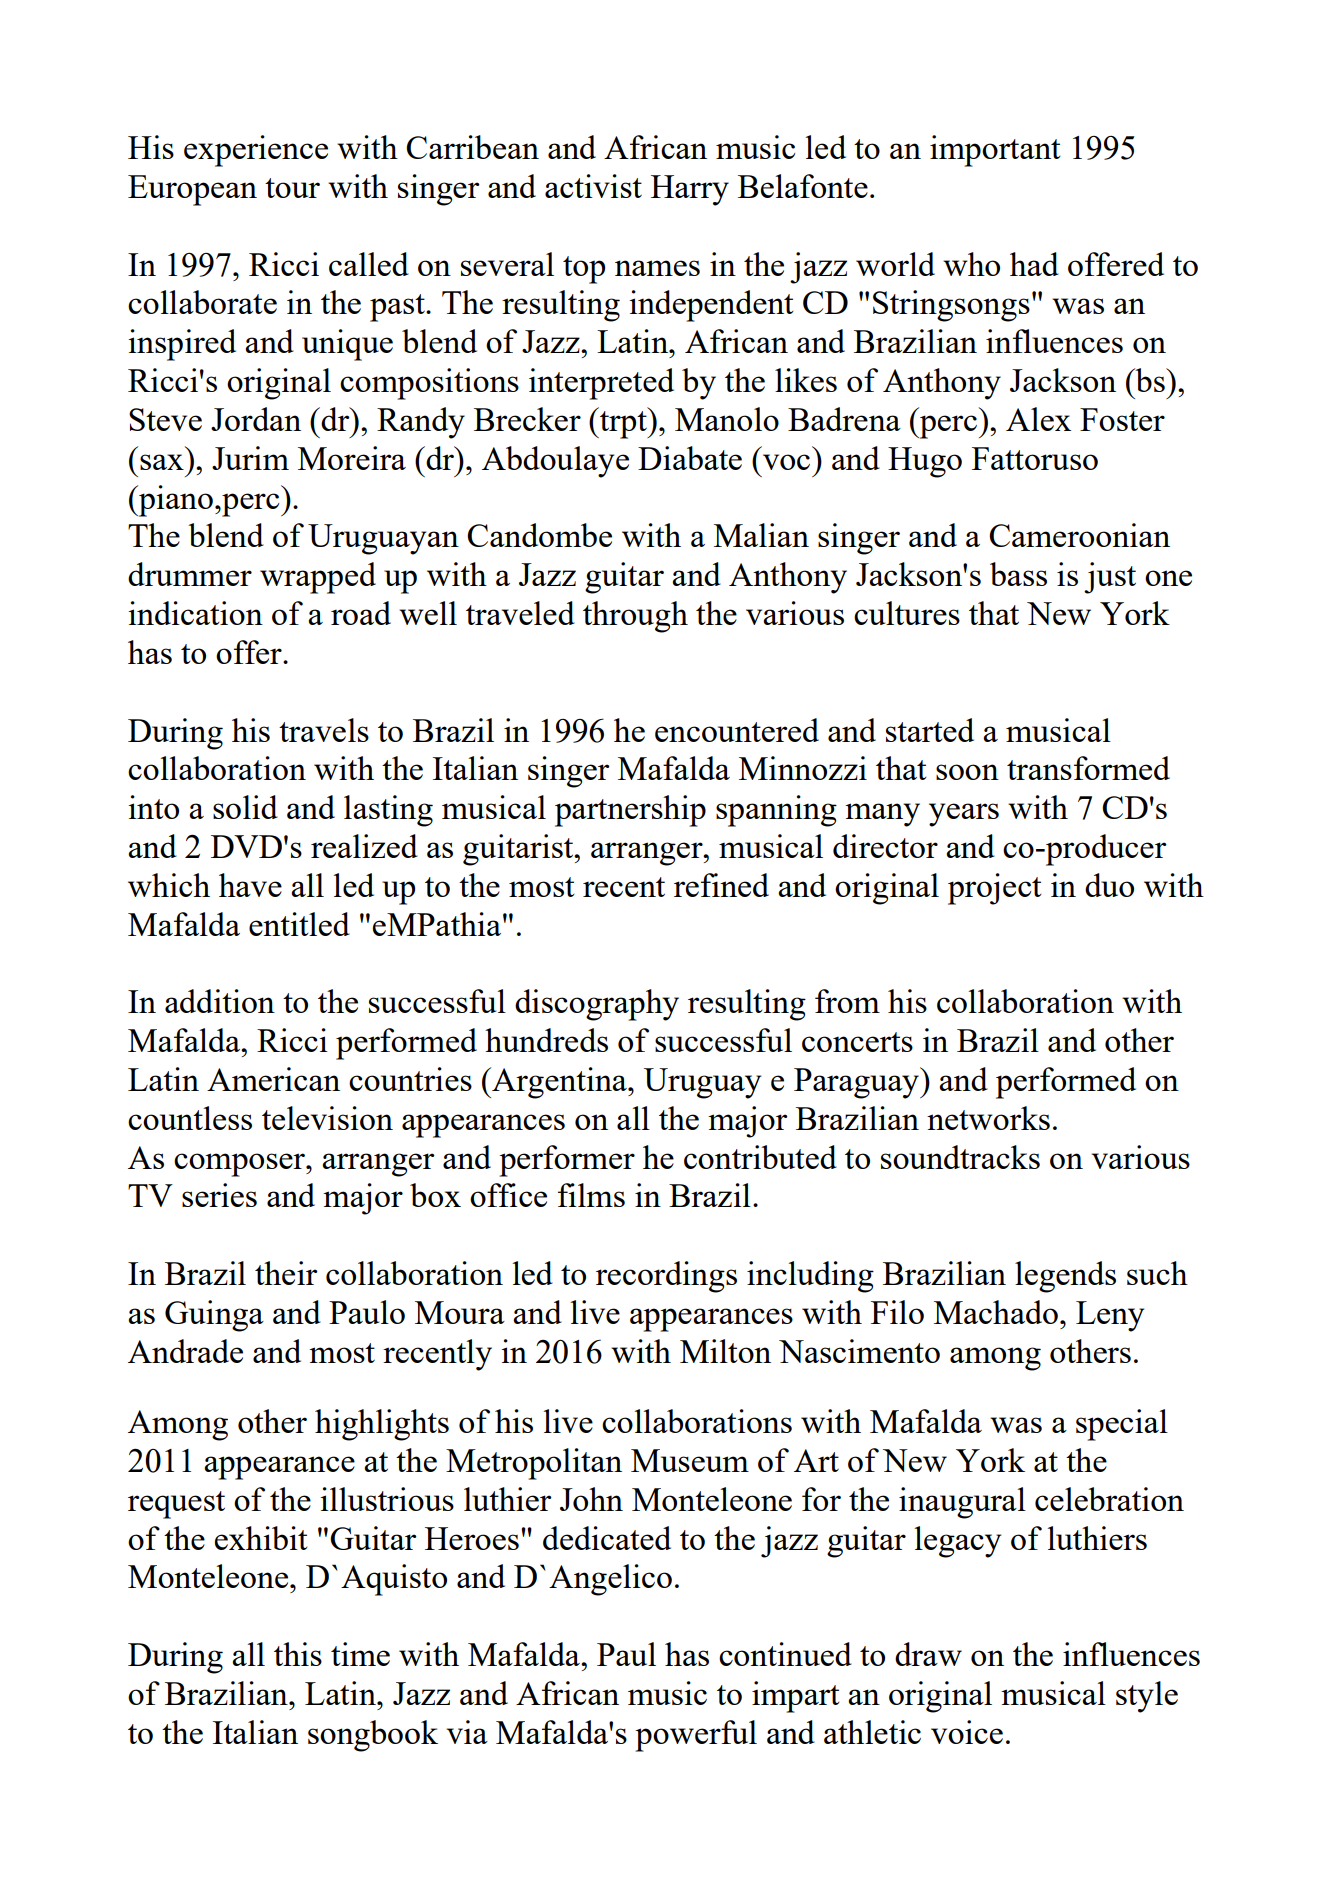 The width and height of the screenshot is (1339, 1895). What do you see at coordinates (995, 151) in the screenshot?
I see `important` at bounding box center [995, 151].
